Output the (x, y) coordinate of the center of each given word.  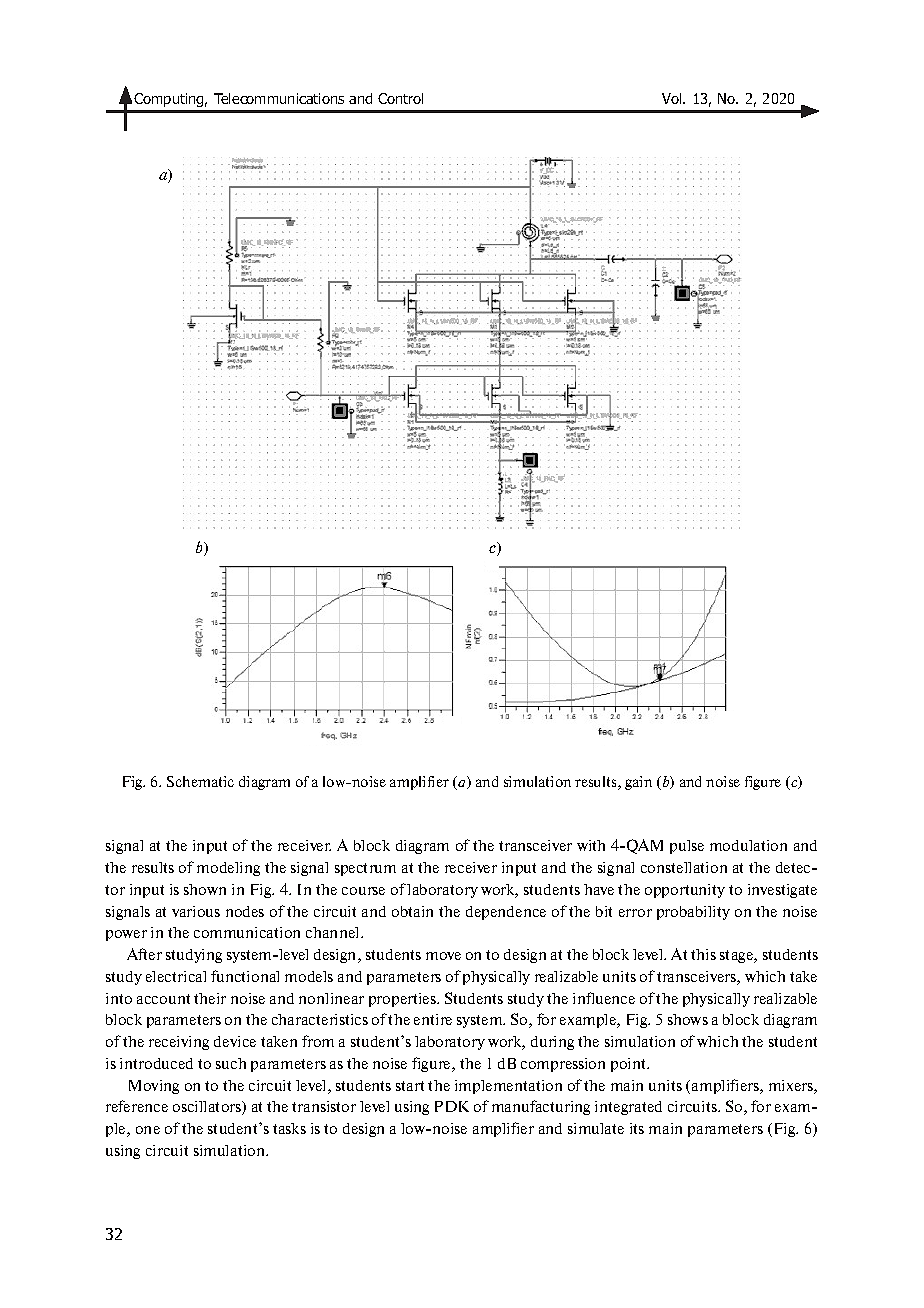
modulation (748, 845)
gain (638, 783)
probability (693, 913)
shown (205, 889)
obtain (412, 911)
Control (400, 98)
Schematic (200, 781)
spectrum (365, 869)
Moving (154, 1087)
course (363, 891)
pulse (687, 847)
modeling (228, 869)
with (591, 845)
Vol (673, 98)
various (196, 911)
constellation (684, 867)
